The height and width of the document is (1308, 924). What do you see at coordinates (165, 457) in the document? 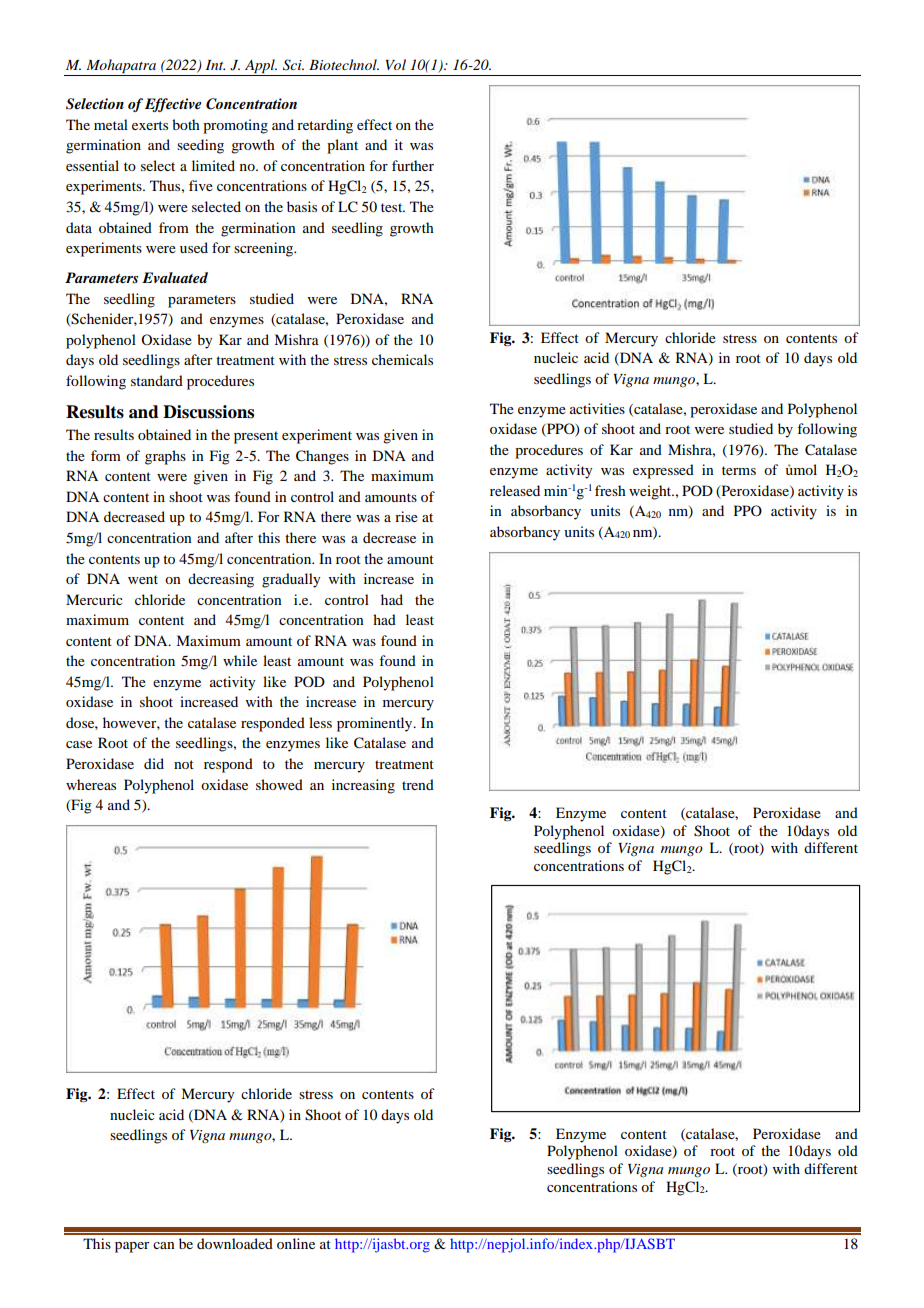
I see `graphs` at bounding box center [165, 457].
